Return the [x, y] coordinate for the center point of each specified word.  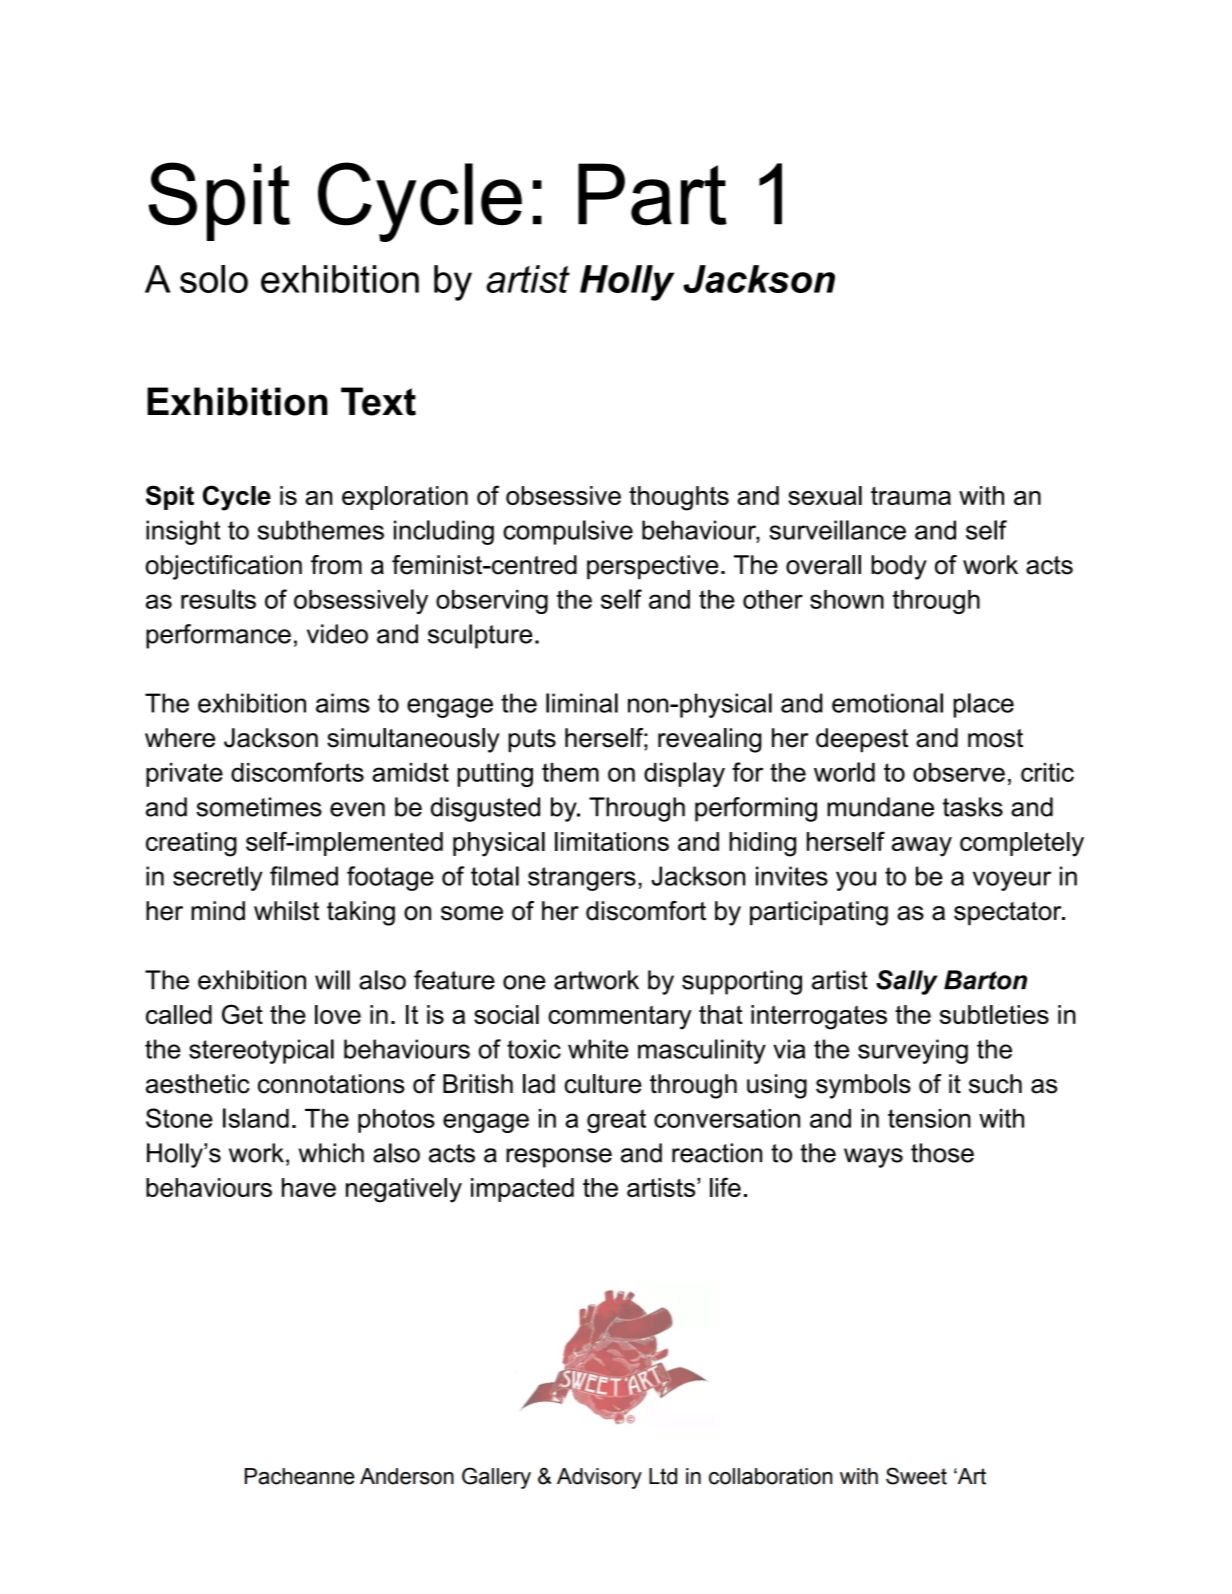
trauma [911, 496]
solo [214, 279]
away [922, 847]
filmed [304, 876]
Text [378, 401]
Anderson [407, 1476]
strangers [582, 879]
